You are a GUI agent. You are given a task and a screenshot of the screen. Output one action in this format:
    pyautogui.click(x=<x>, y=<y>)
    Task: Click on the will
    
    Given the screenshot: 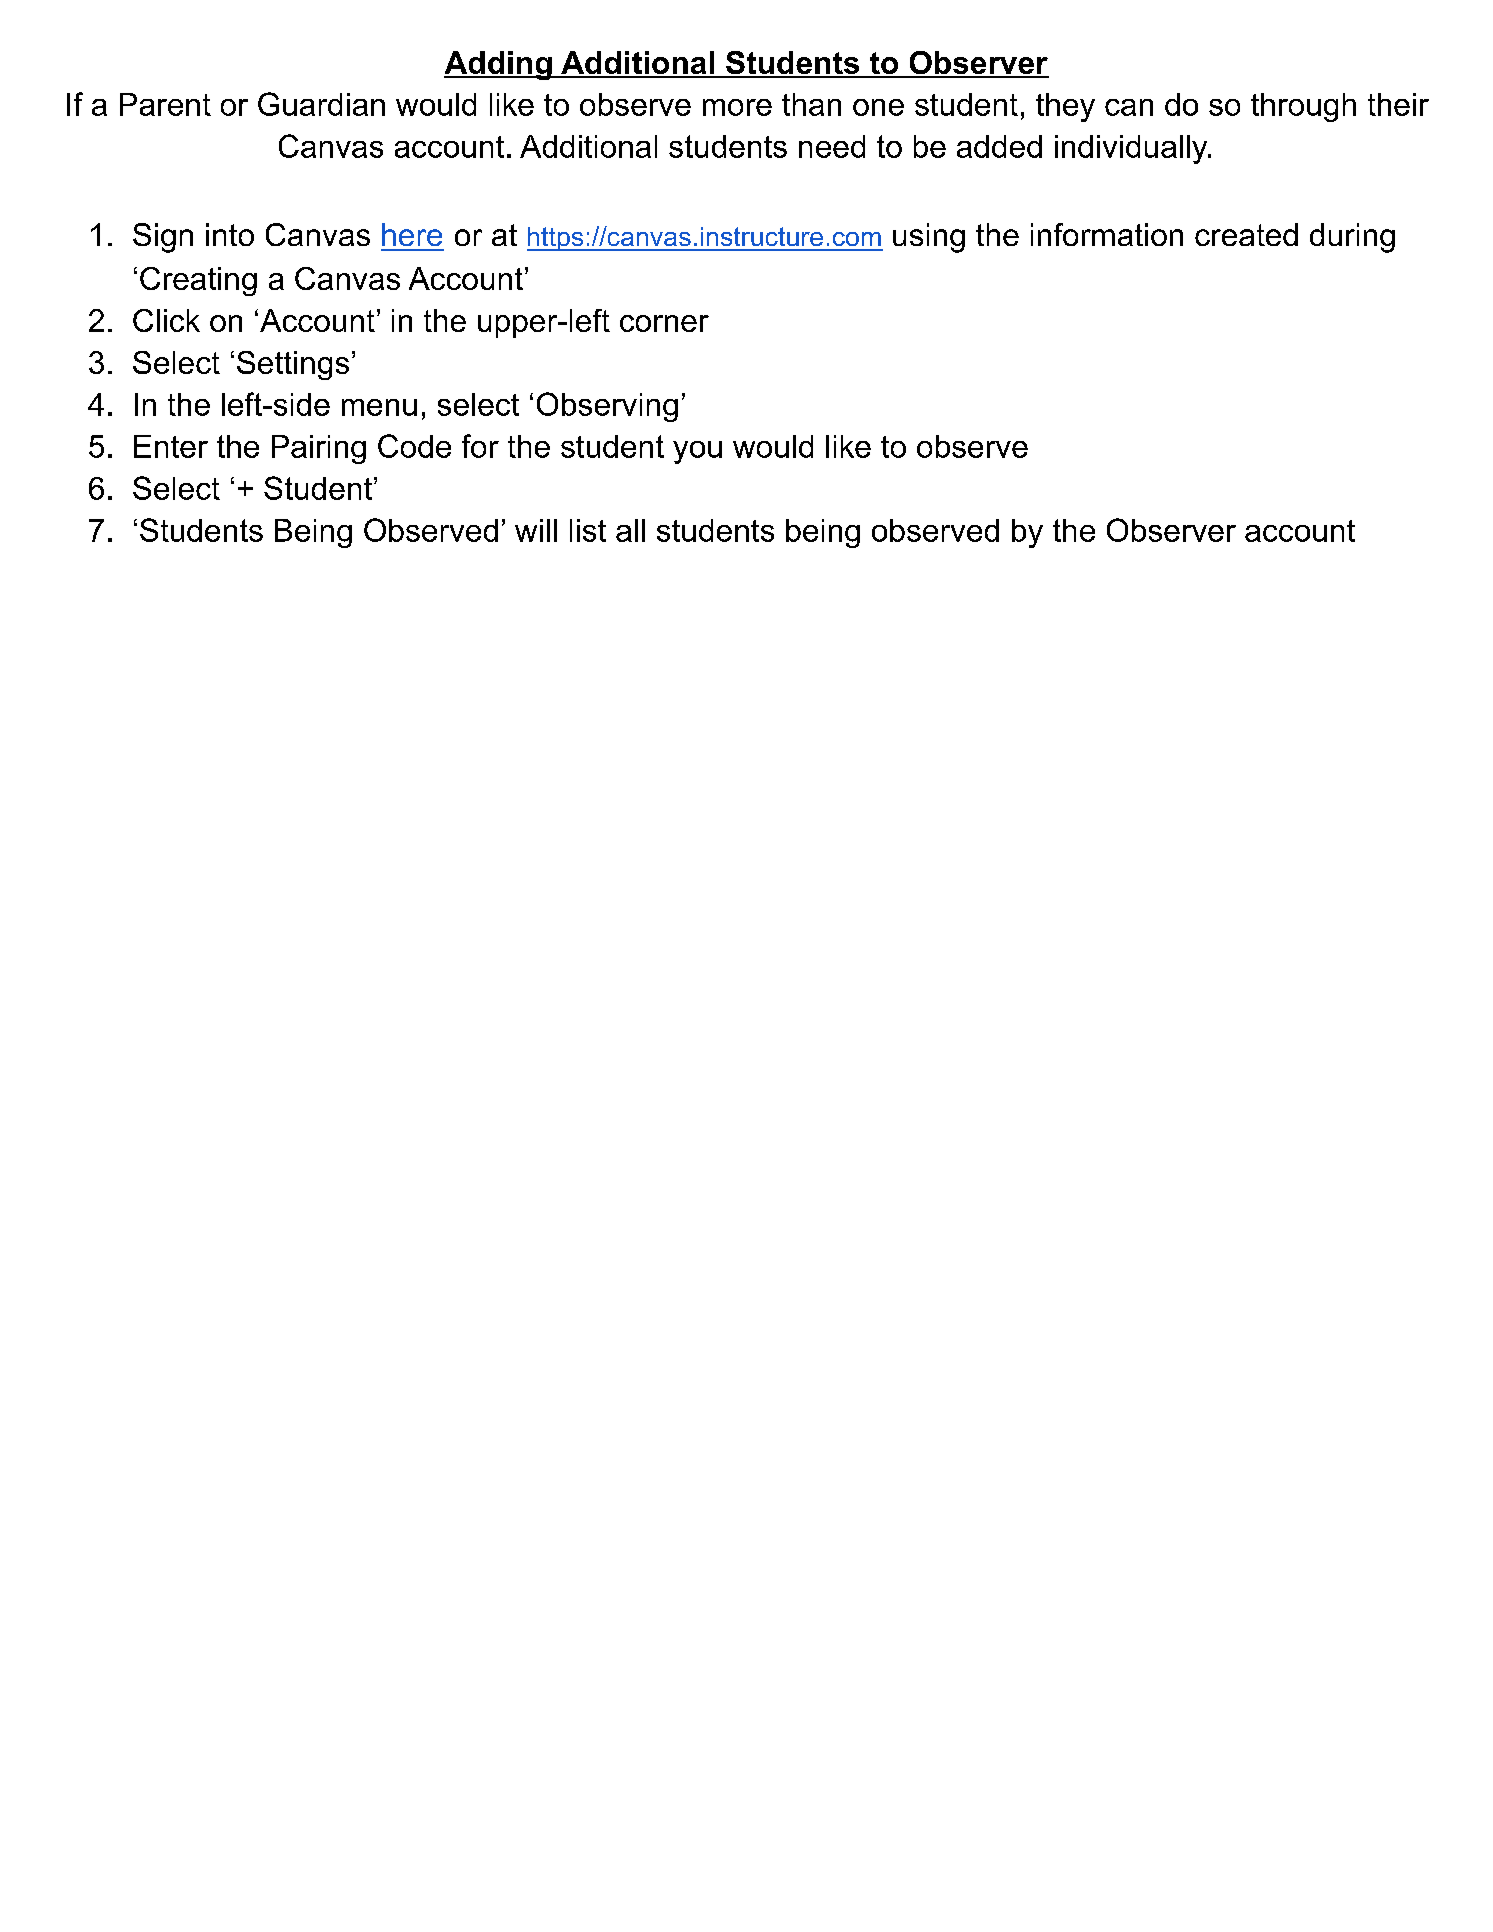 What is the action you would take?
    pyautogui.click(x=536, y=530)
